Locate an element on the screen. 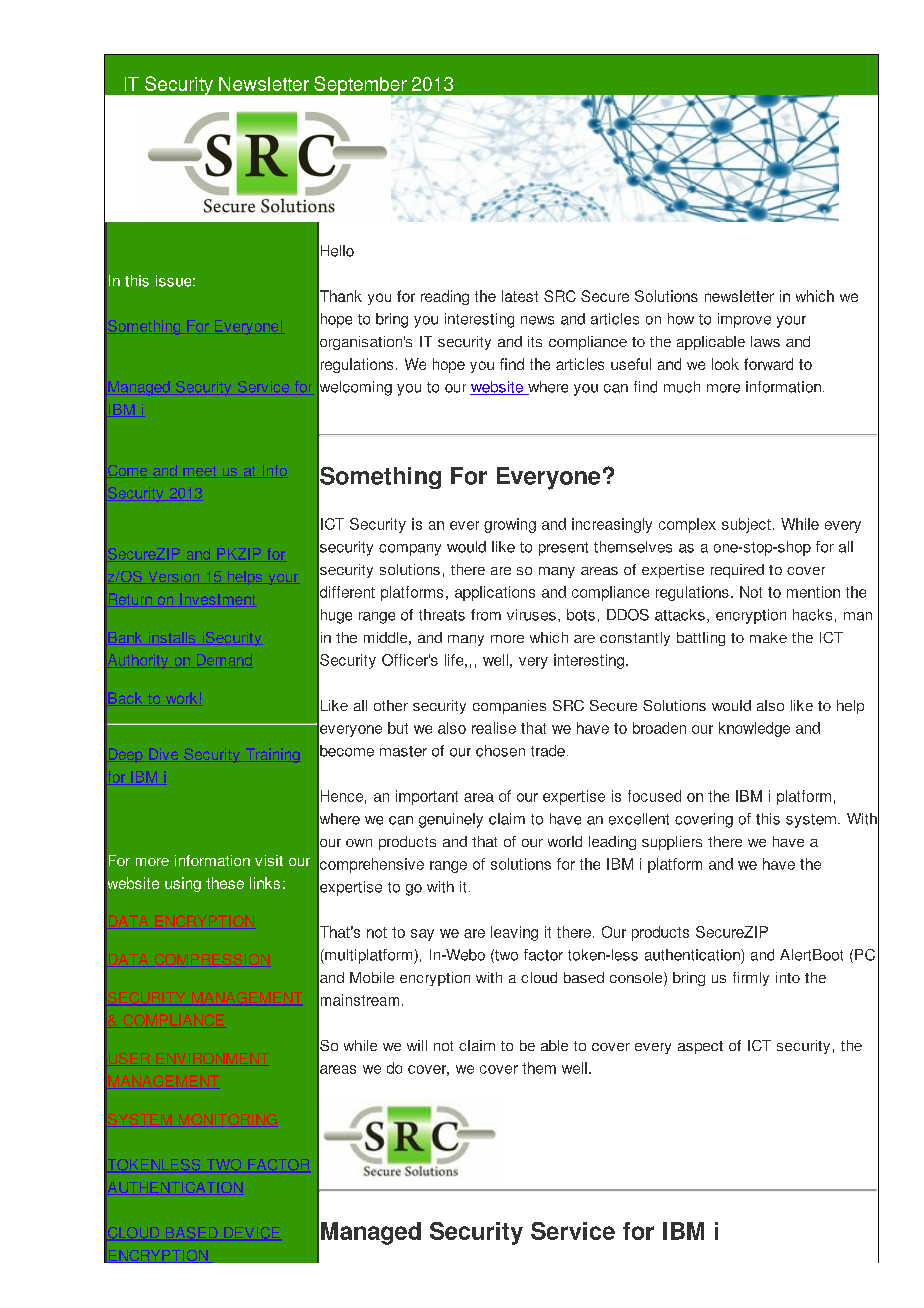 The width and height of the screenshot is (924, 1308). links is located at coordinates (265, 883).
